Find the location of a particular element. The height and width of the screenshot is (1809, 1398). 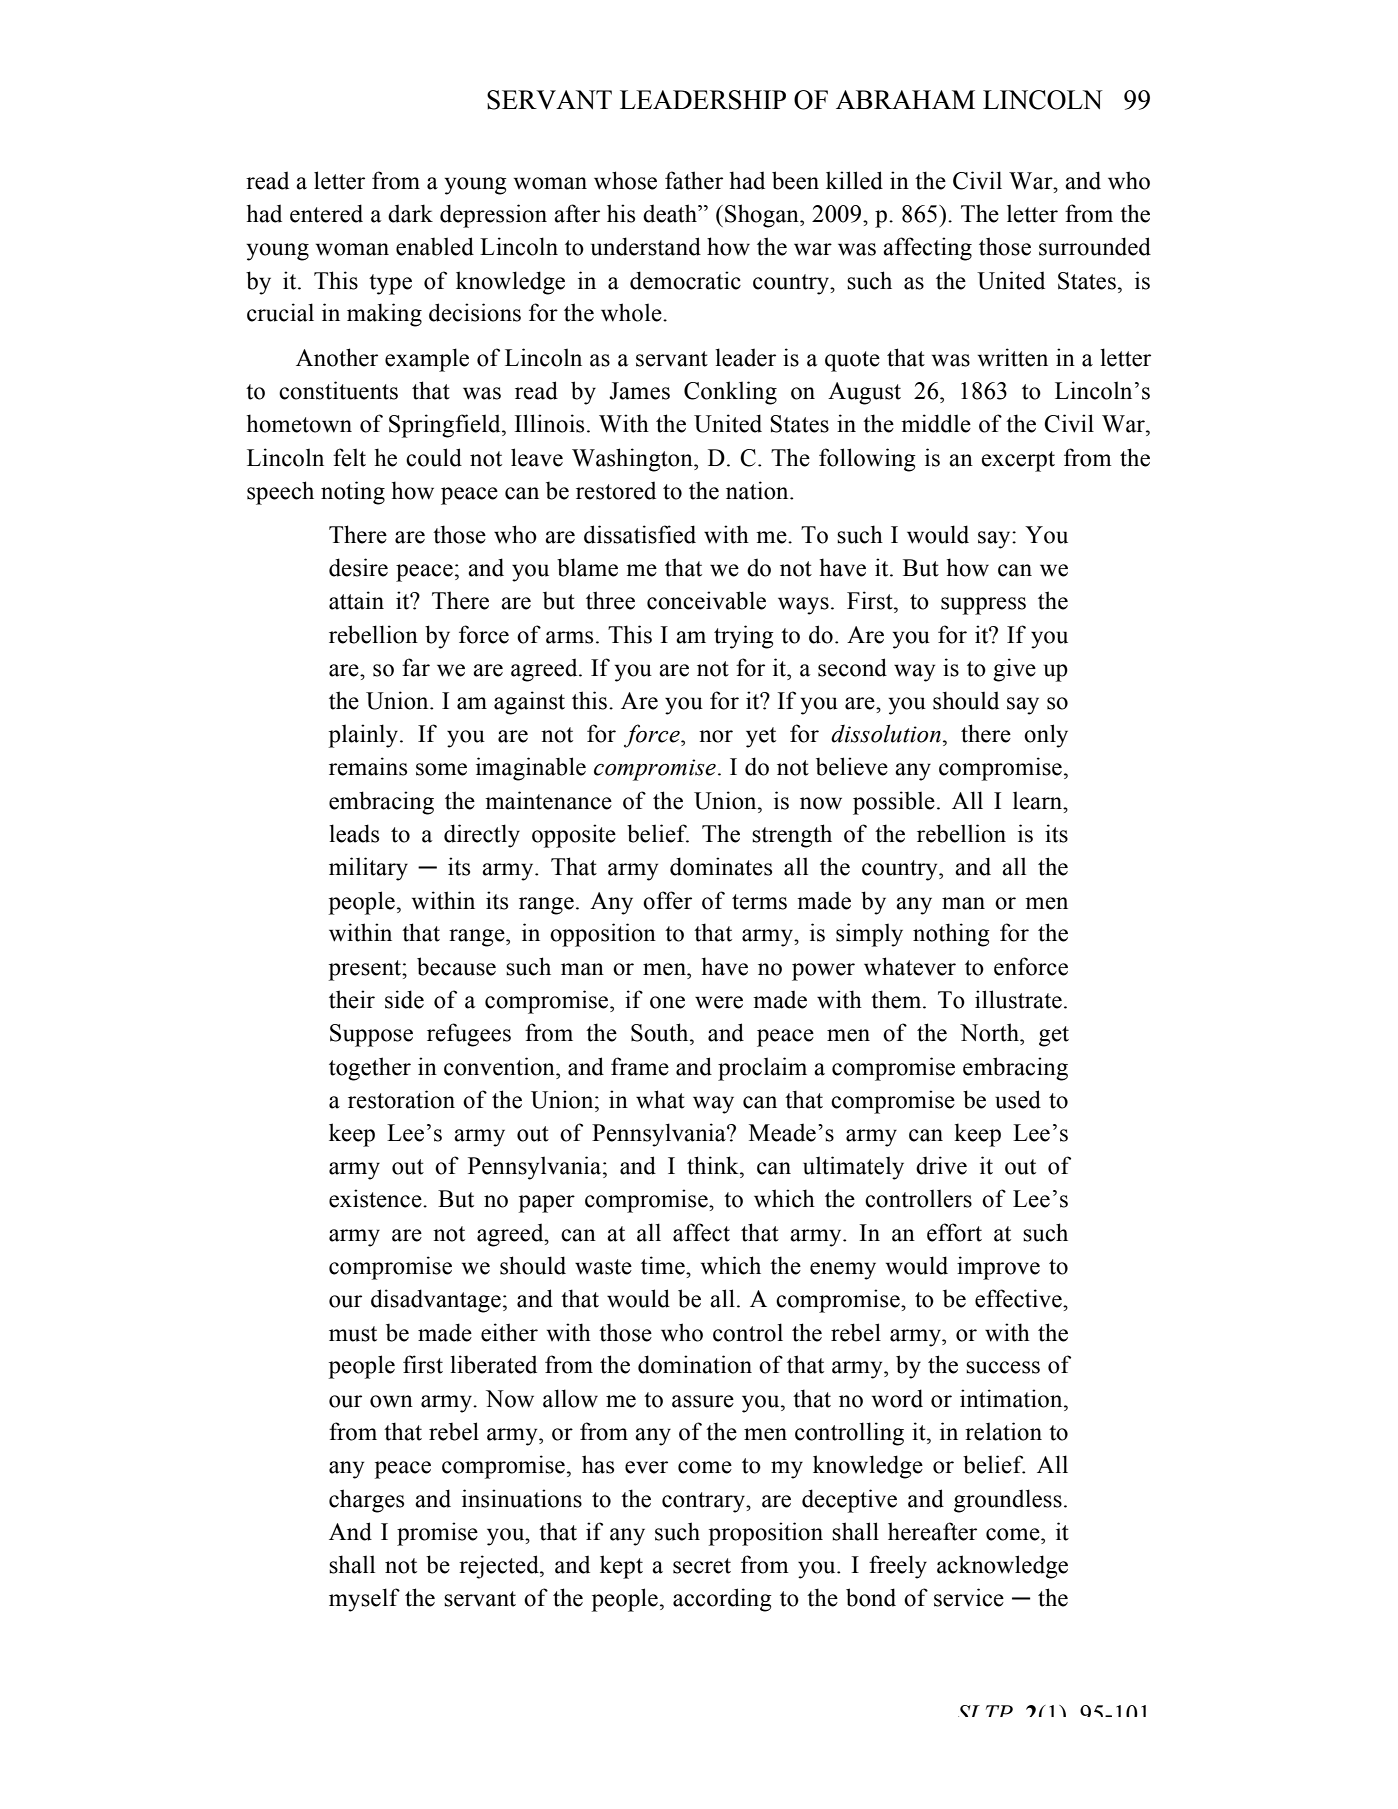

conceivable is located at coordinates (706, 600).
